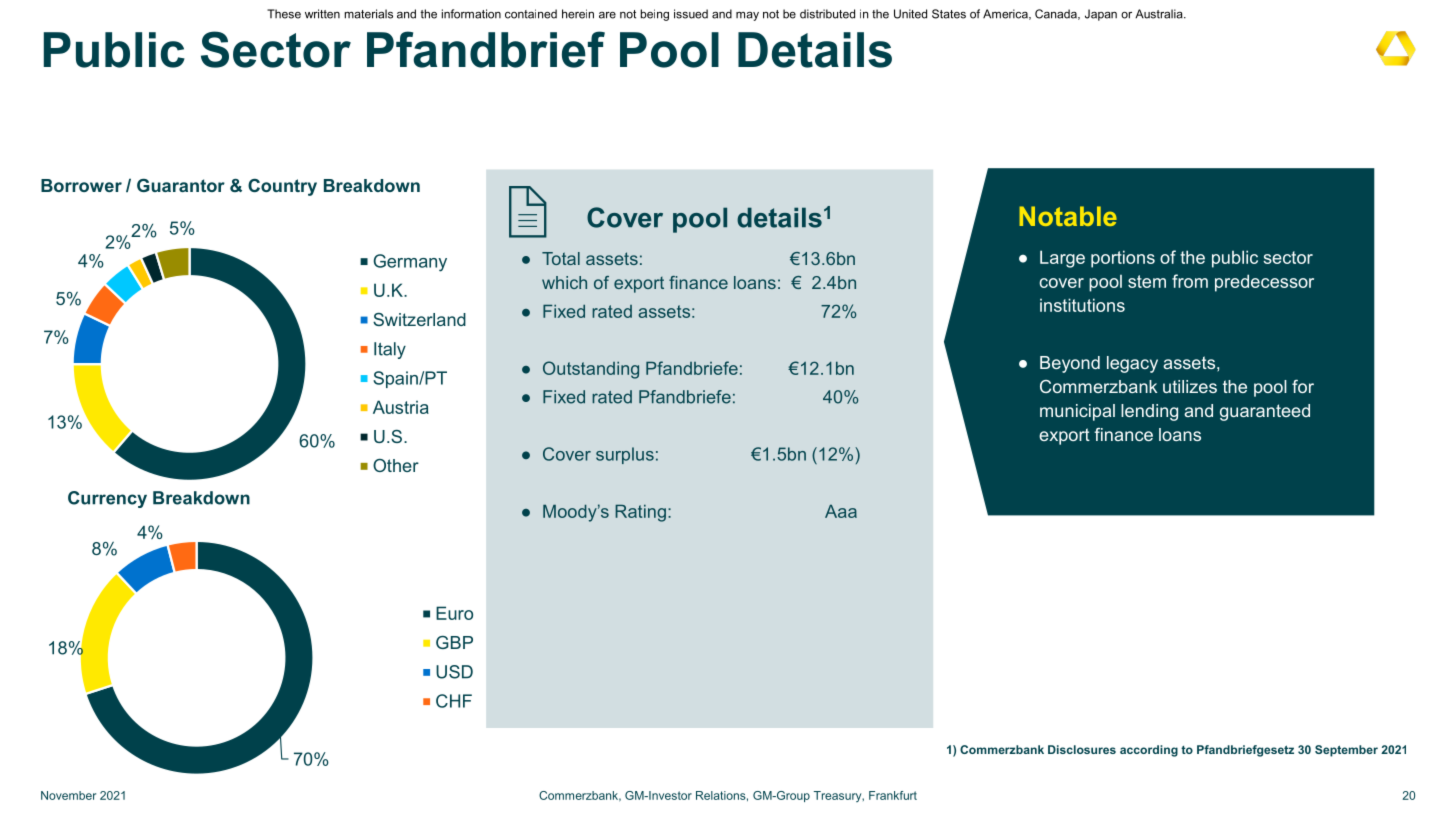  I want to click on Currency, so click(107, 499).
